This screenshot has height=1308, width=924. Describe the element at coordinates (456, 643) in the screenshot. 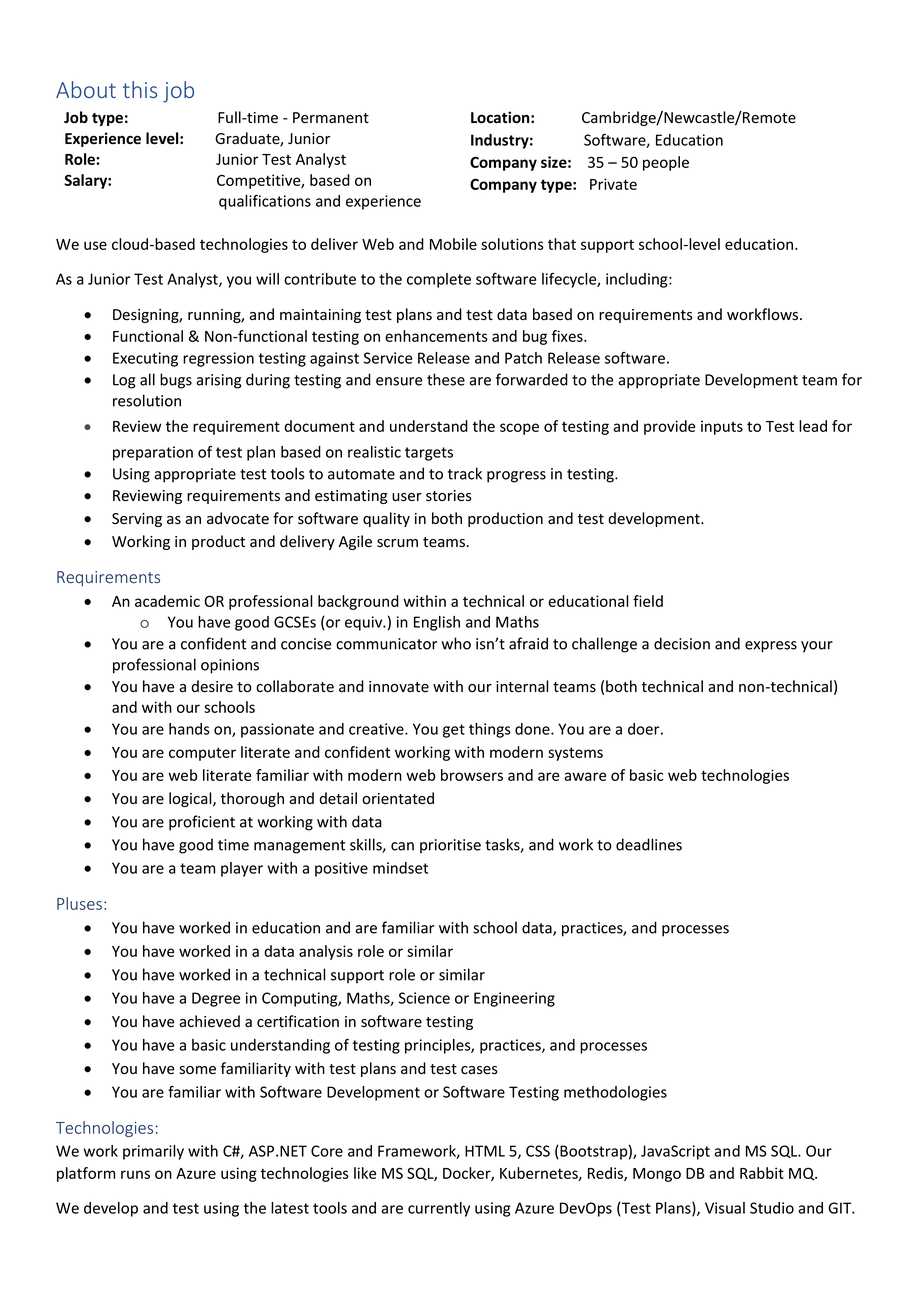

I see `who` at that location.
